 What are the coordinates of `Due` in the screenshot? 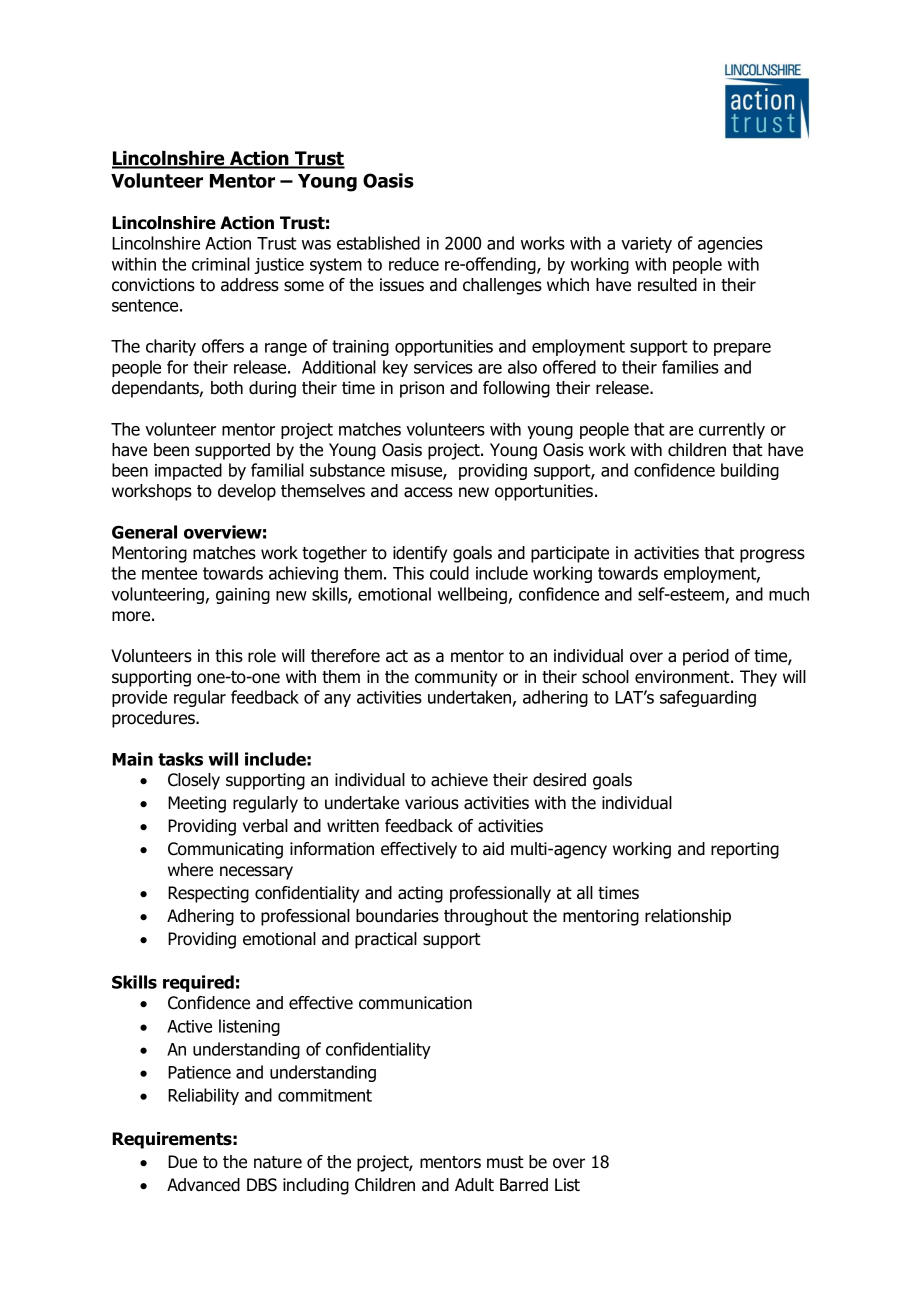 It's located at (182, 1162).
